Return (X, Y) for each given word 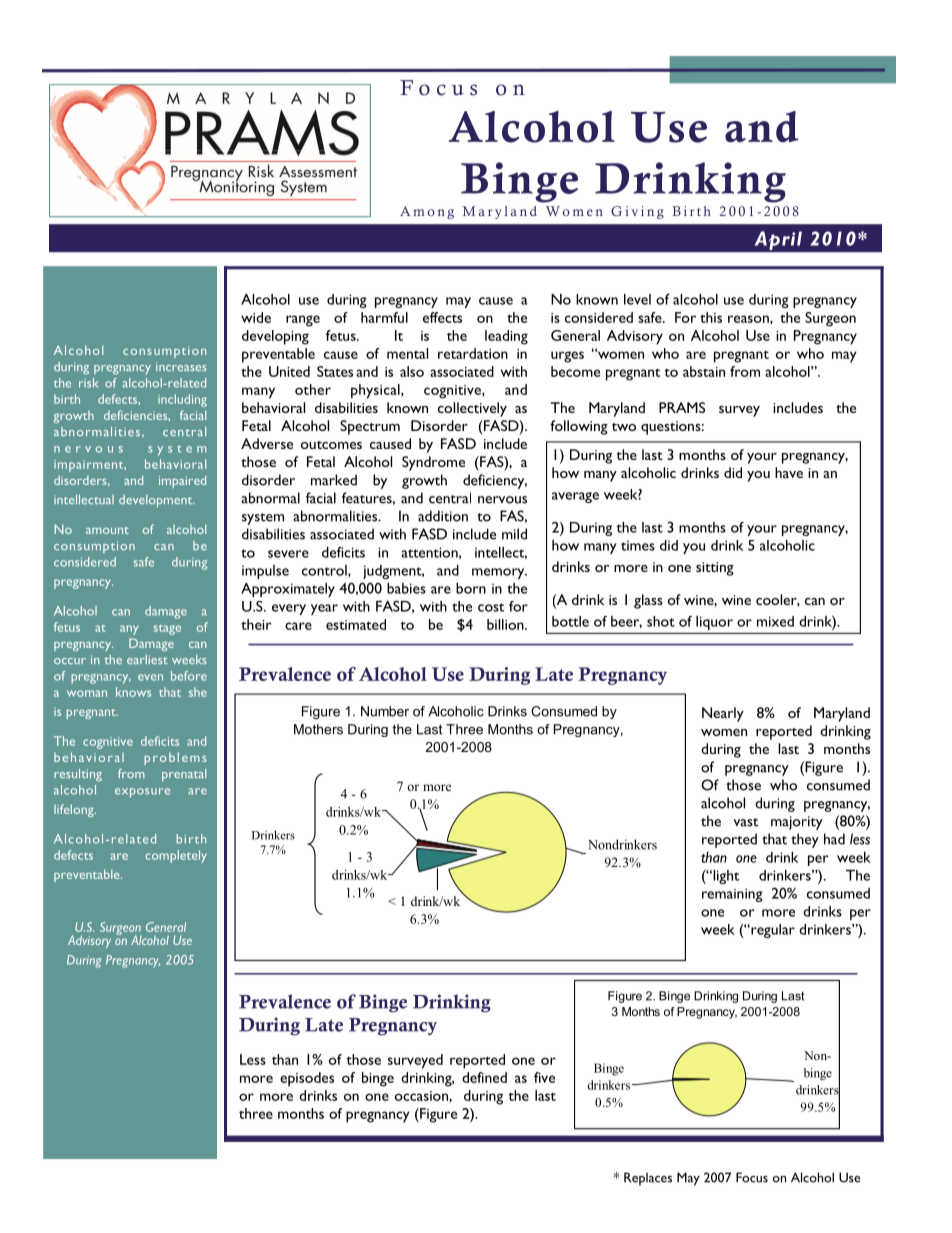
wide (256, 317)
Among (427, 212)
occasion (422, 1096)
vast (745, 822)
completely (176, 856)
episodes (307, 1079)
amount (107, 530)
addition (443, 516)
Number (385, 711)
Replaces (648, 1179)
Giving (637, 212)
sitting (715, 569)
